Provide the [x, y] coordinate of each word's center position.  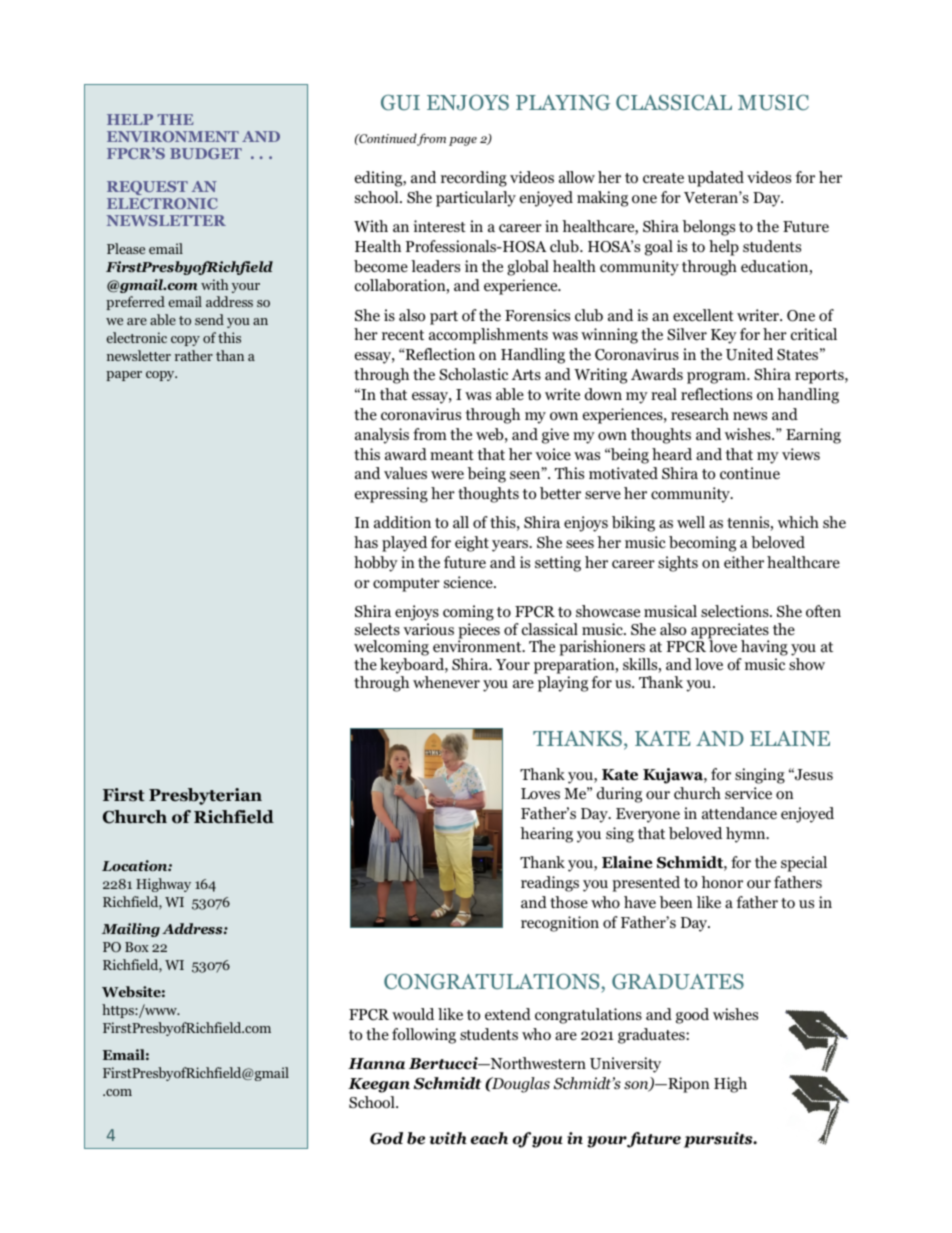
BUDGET [206, 153]
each [489, 1138]
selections [736, 611]
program [717, 378]
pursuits [719, 1140]
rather [194, 355]
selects [377, 629]
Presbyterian [205, 796]
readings [550, 884]
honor [722, 882]
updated [716, 179]
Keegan [379, 1085]
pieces [479, 632]
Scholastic [473, 374]
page [463, 141]
